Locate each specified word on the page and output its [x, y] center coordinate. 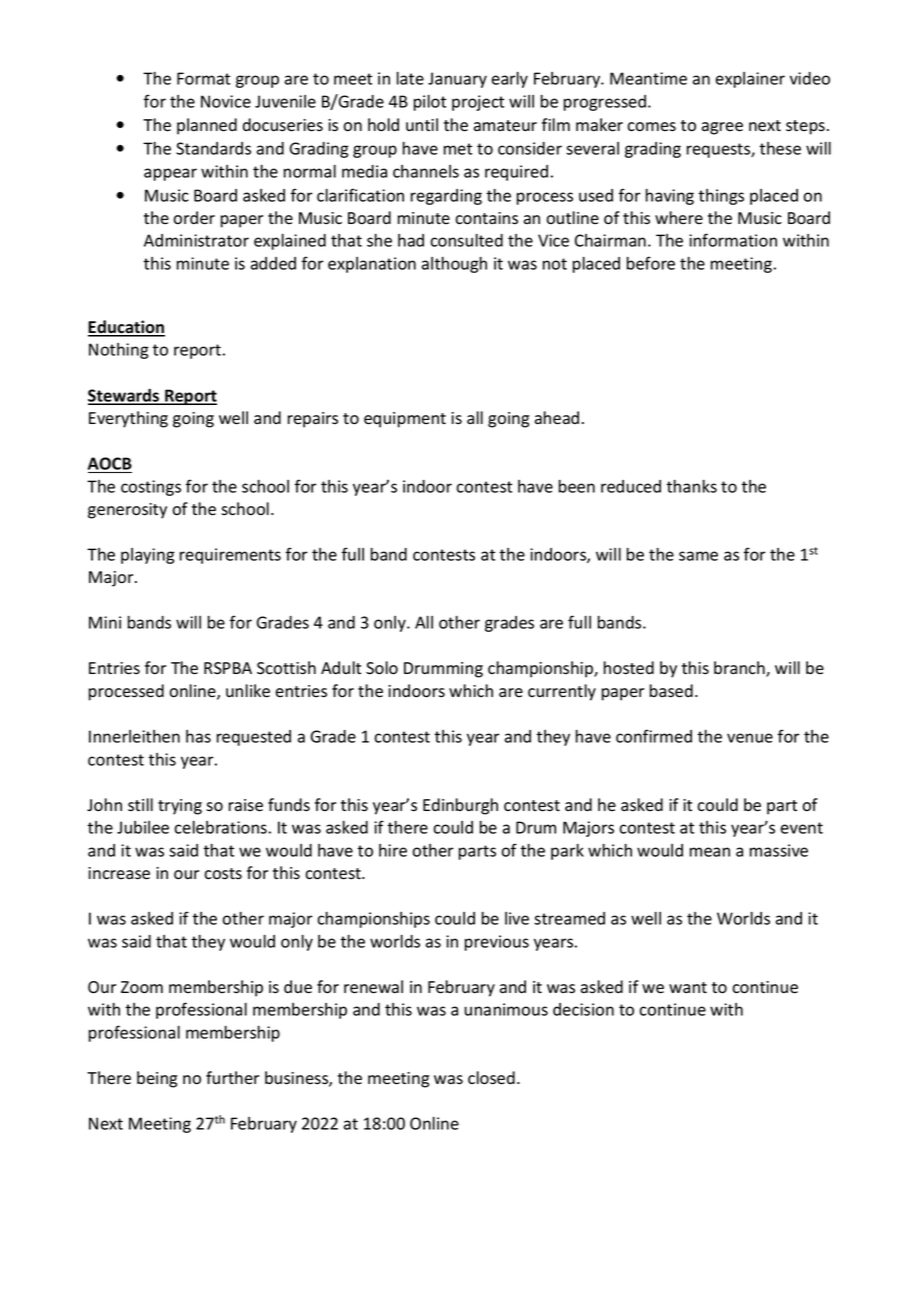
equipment [405, 420]
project [478, 103]
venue [750, 738]
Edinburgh [460, 806]
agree [722, 128]
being [157, 1079]
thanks [691, 486]
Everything [128, 419]
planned [207, 126]
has [198, 736]
